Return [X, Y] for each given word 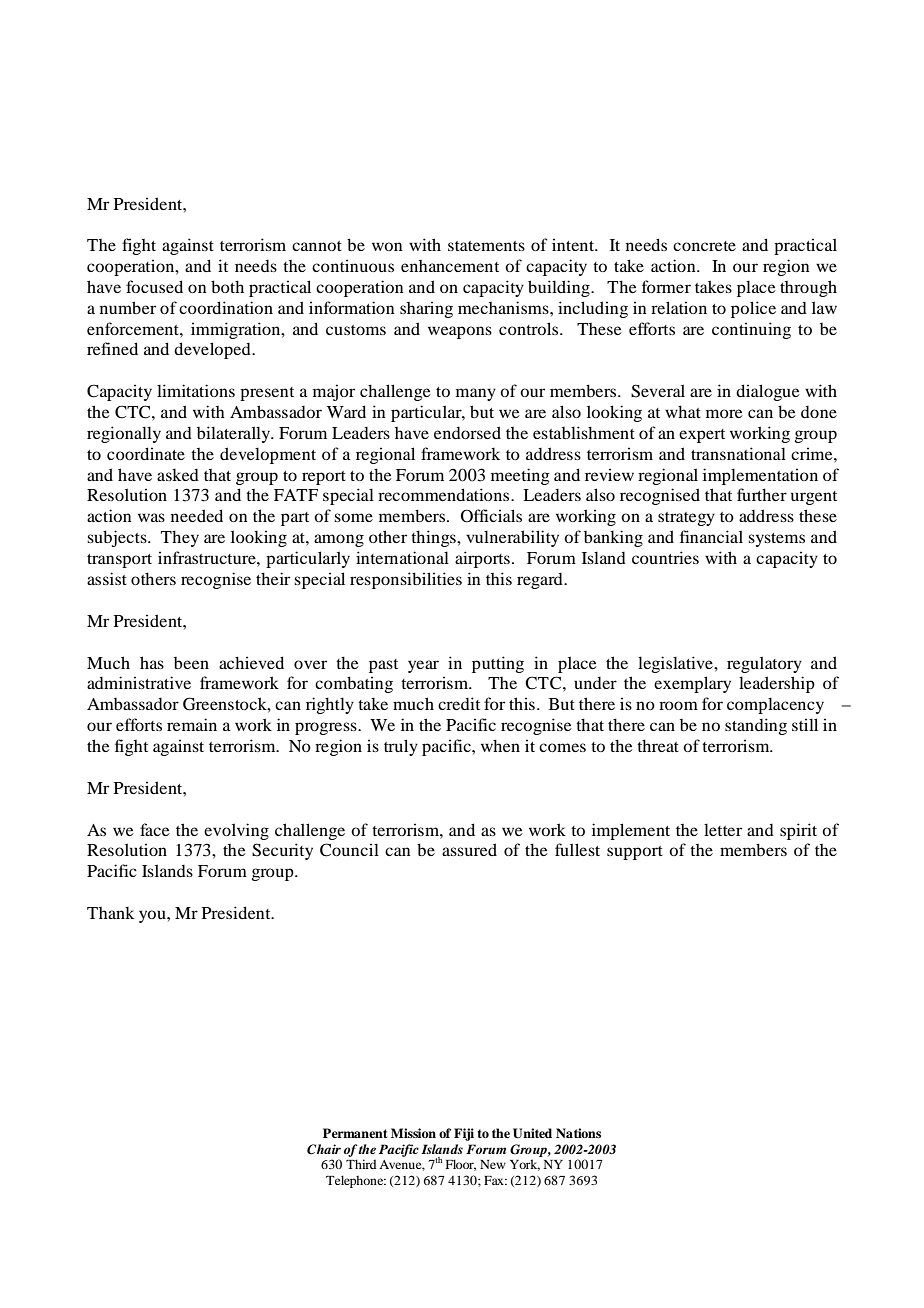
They [180, 538]
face [155, 829]
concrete [704, 246]
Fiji [464, 1134]
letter [723, 829]
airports [482, 559]
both [227, 286]
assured [469, 849]
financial [711, 536]
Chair [324, 1149]
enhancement [450, 266]
